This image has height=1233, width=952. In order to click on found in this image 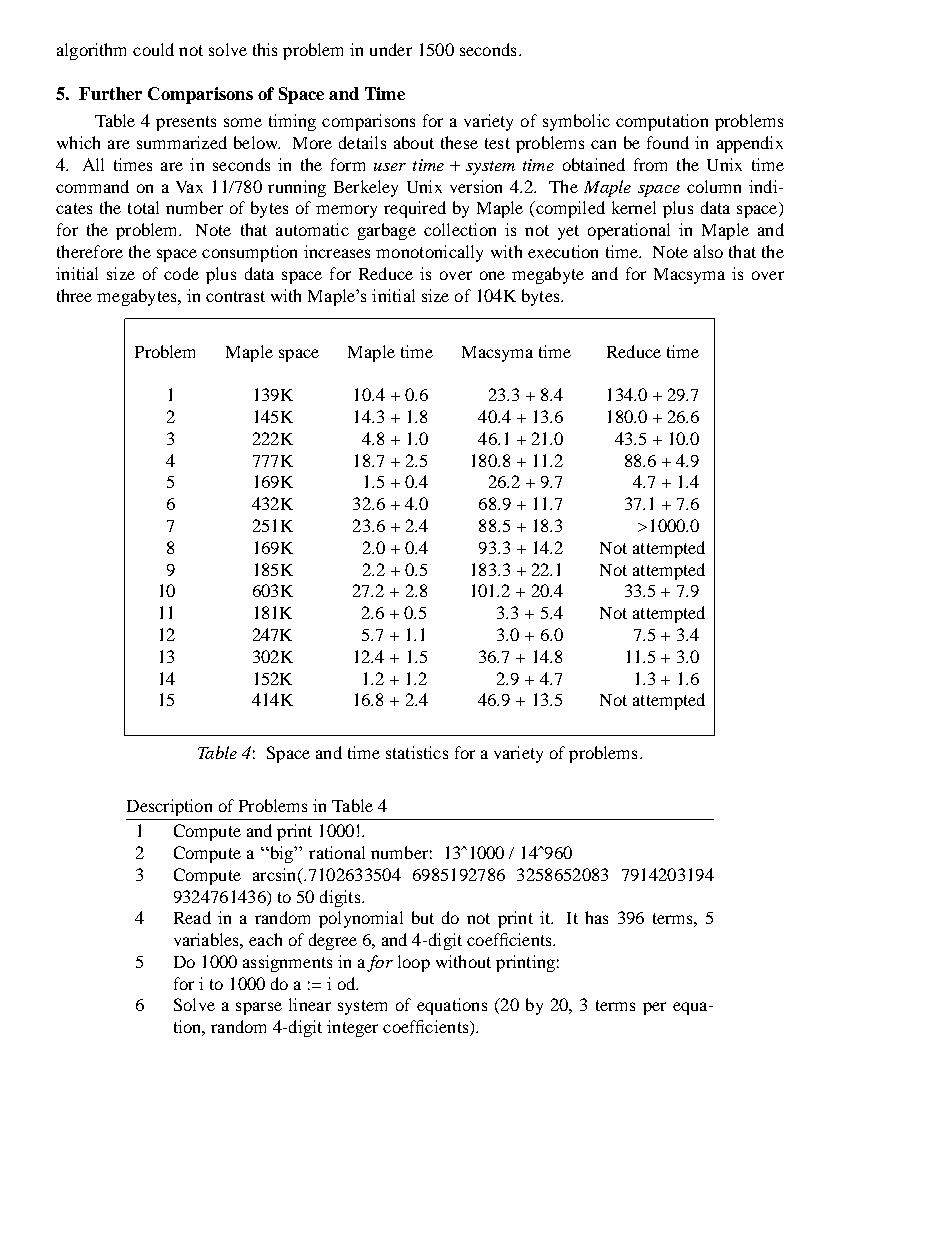, I will do `click(668, 142)`.
